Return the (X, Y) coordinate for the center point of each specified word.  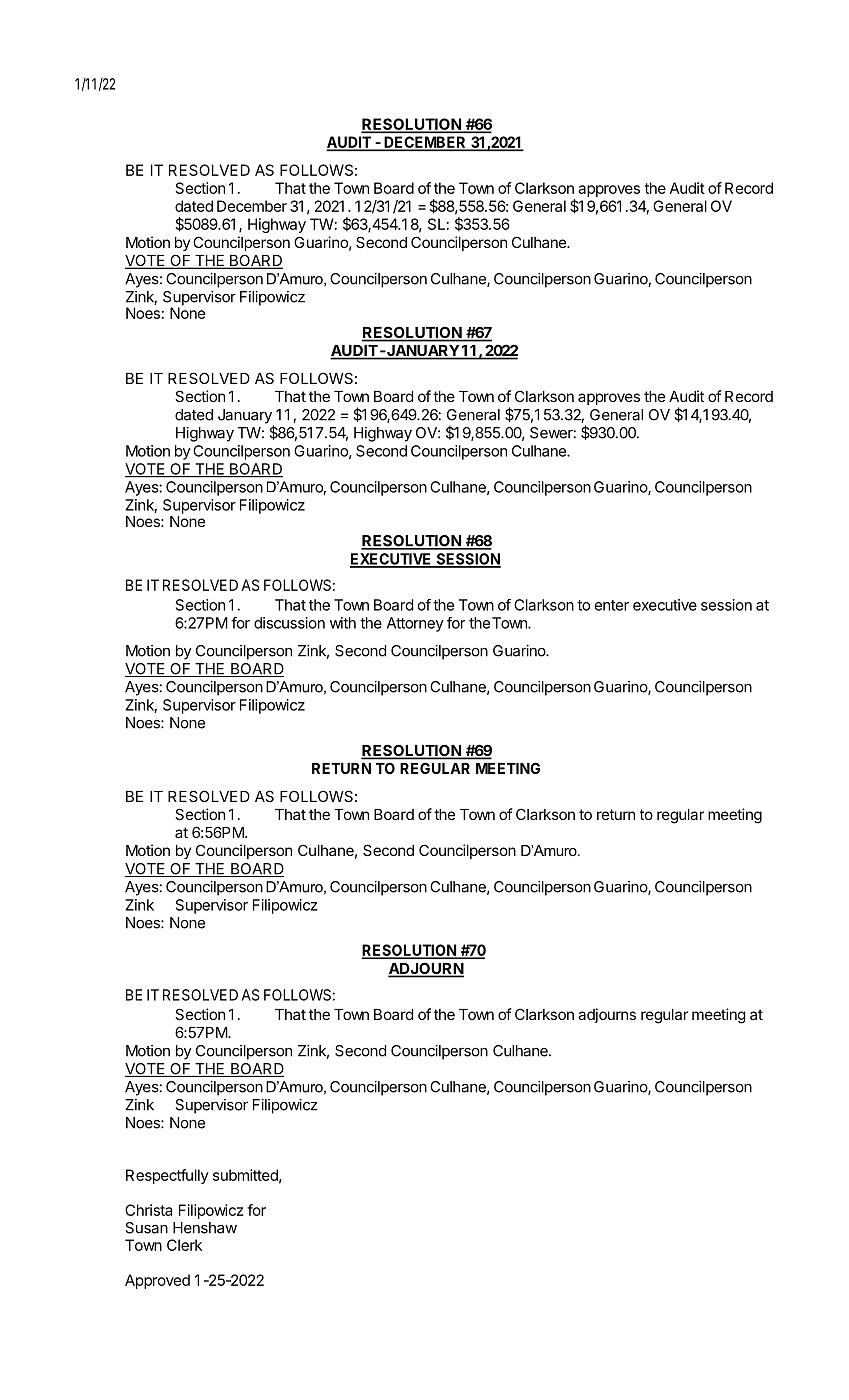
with (343, 623)
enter (612, 605)
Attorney (415, 624)
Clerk (184, 1245)
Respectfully (167, 1176)
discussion (289, 623)
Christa (148, 1210)
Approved (157, 1281)
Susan (146, 1228)
